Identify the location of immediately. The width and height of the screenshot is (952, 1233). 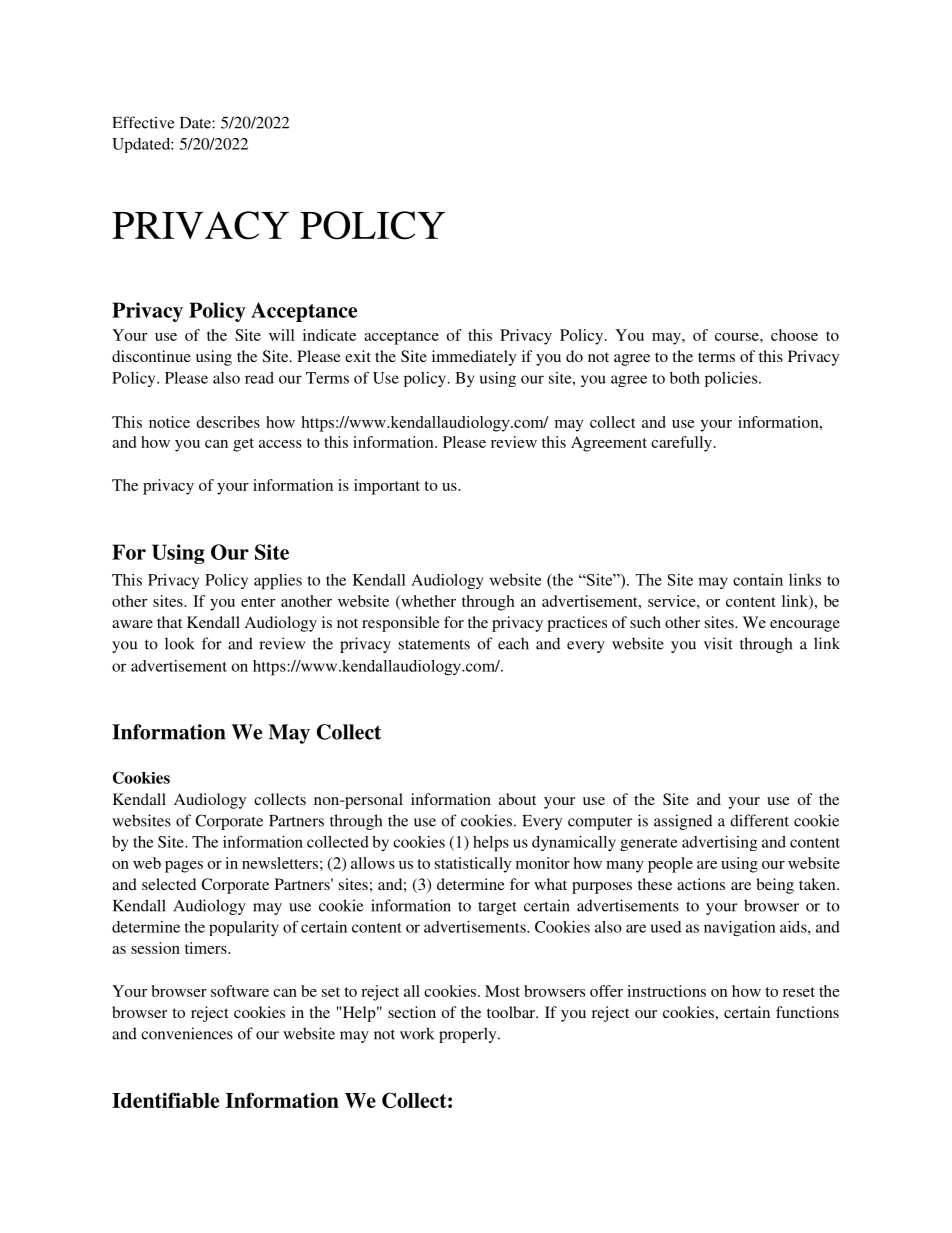
(474, 358).
